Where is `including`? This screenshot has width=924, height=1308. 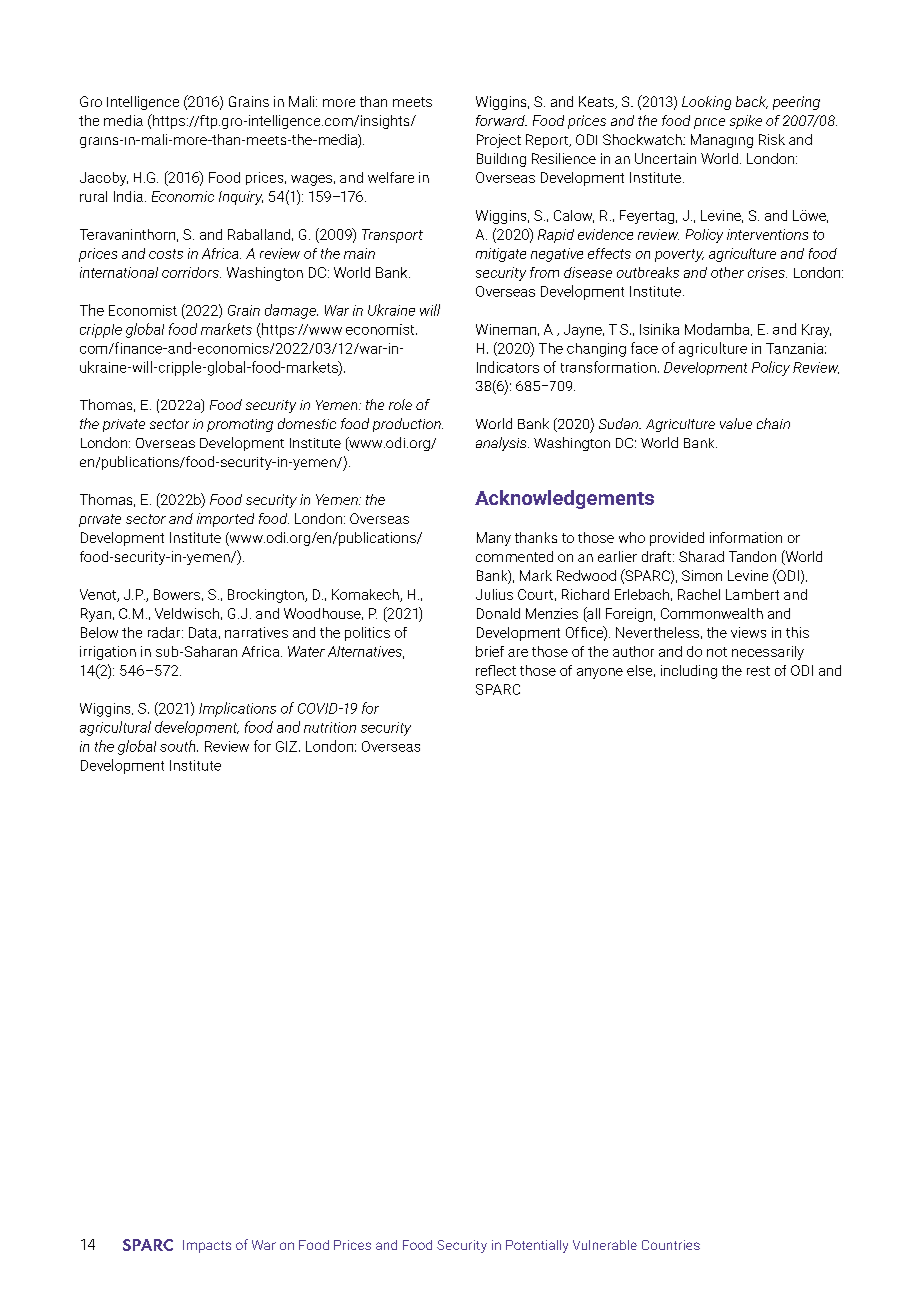 including is located at coordinates (689, 672).
